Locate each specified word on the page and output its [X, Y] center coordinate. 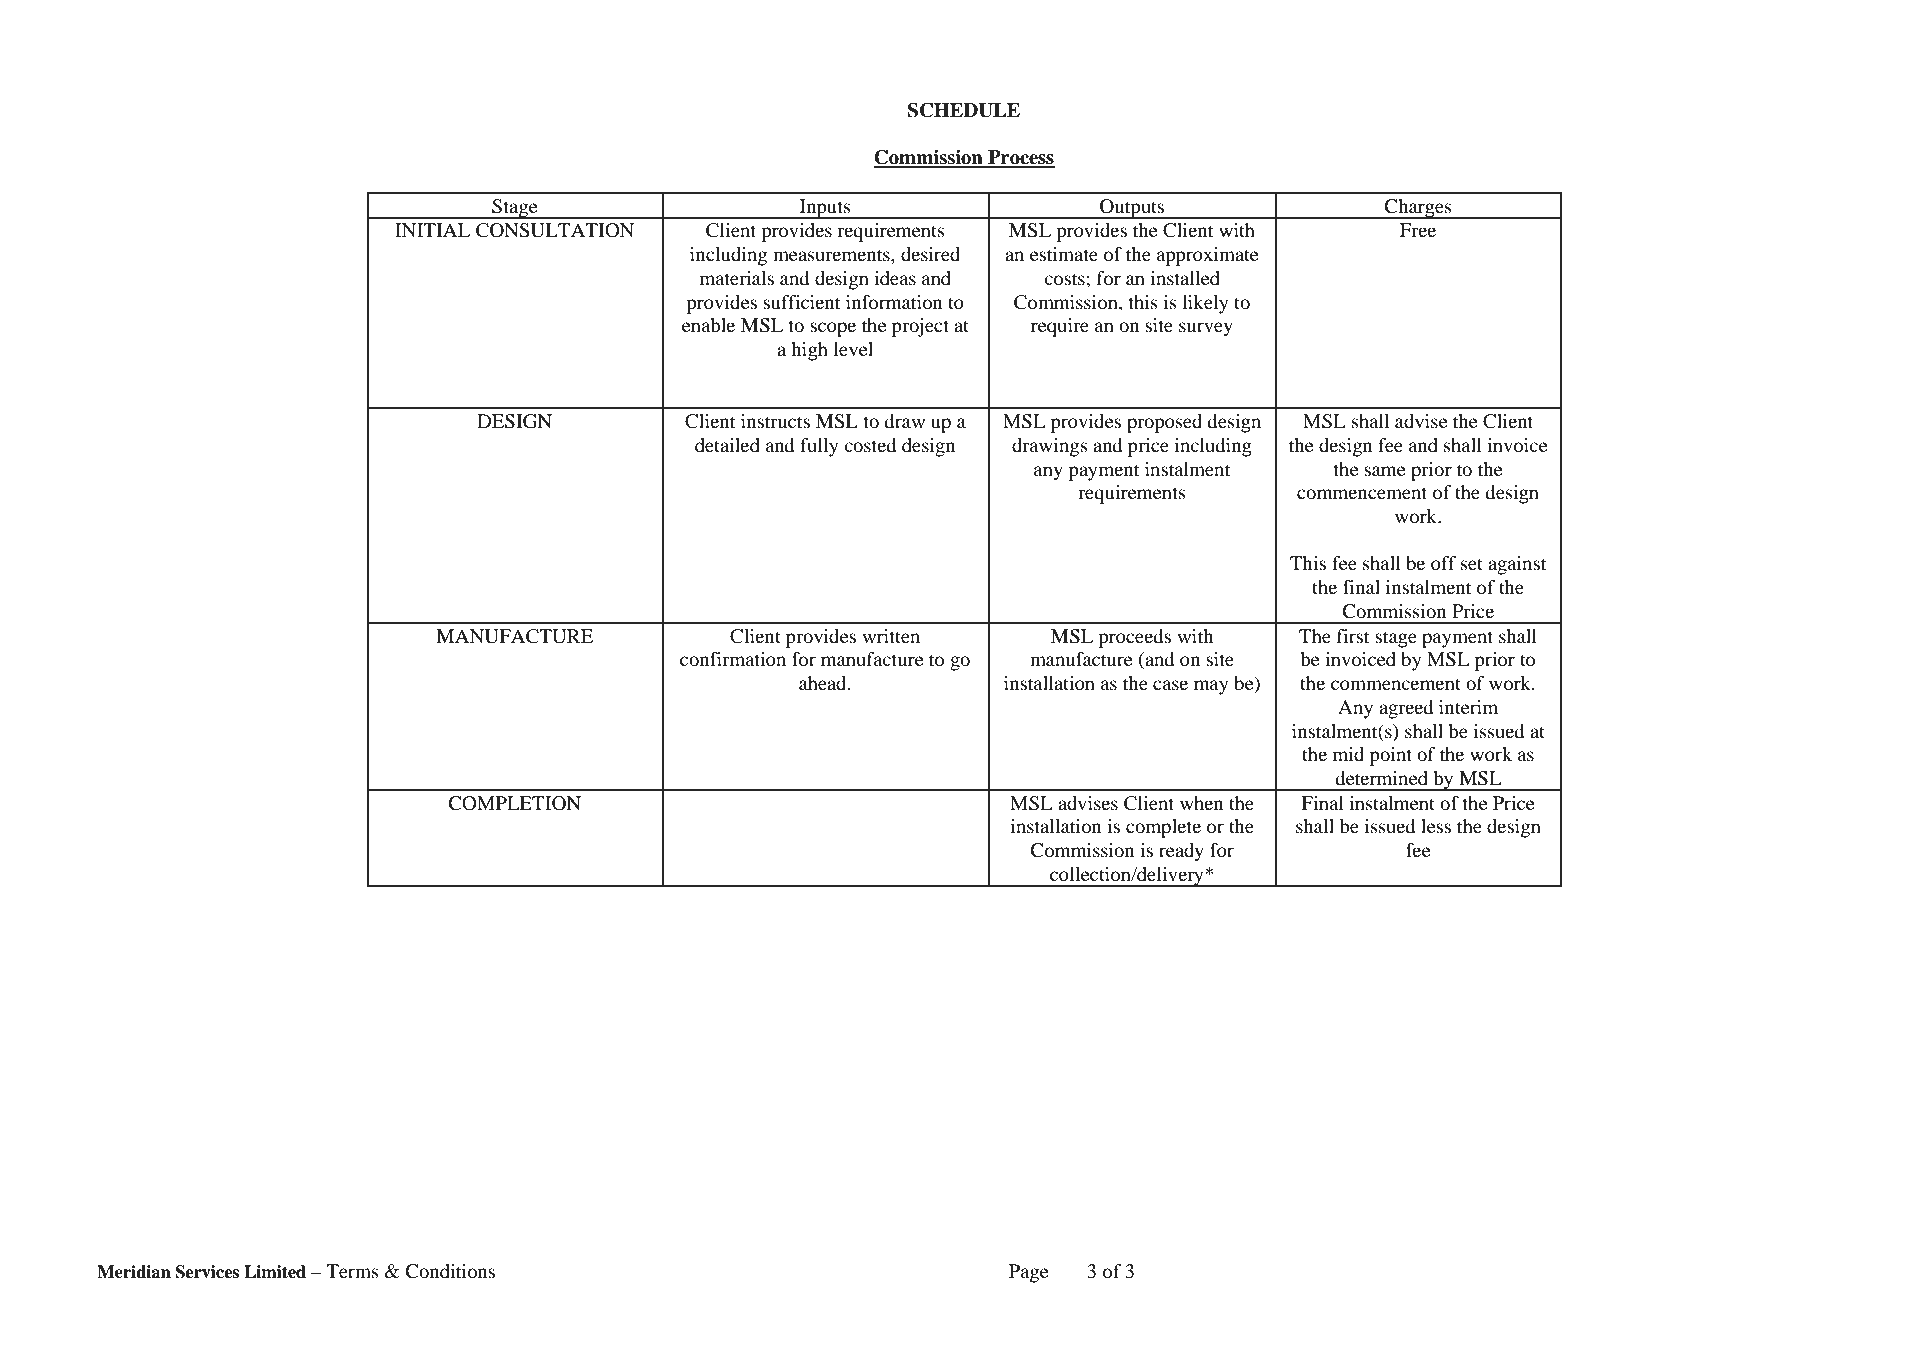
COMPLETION [515, 803]
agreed [1406, 709]
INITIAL [432, 230]
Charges [1418, 209]
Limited [275, 1272]
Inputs [825, 209]
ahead [824, 683]
